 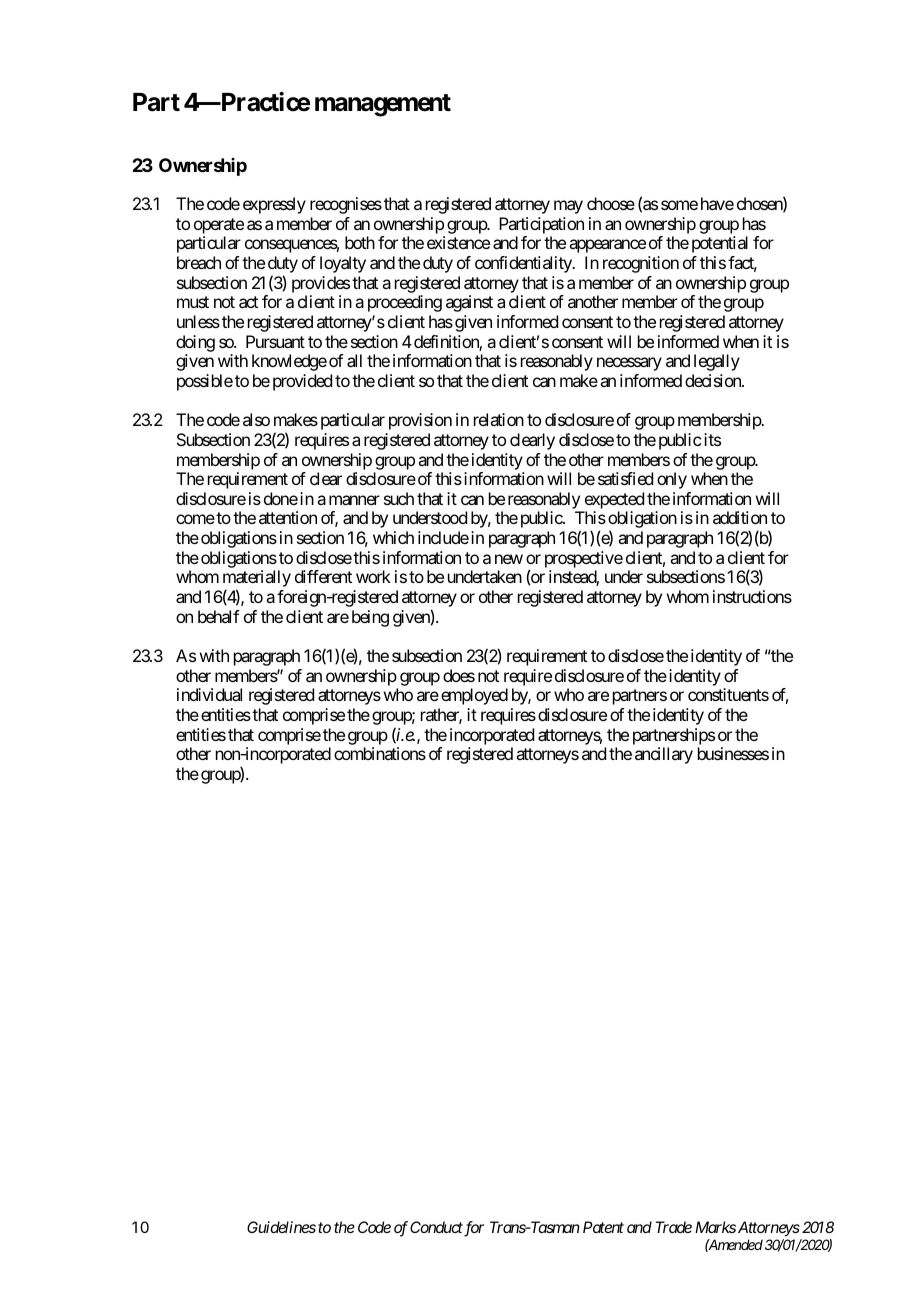 What do you see at coordinates (302, 382) in the document?
I see `provided` at bounding box center [302, 382].
